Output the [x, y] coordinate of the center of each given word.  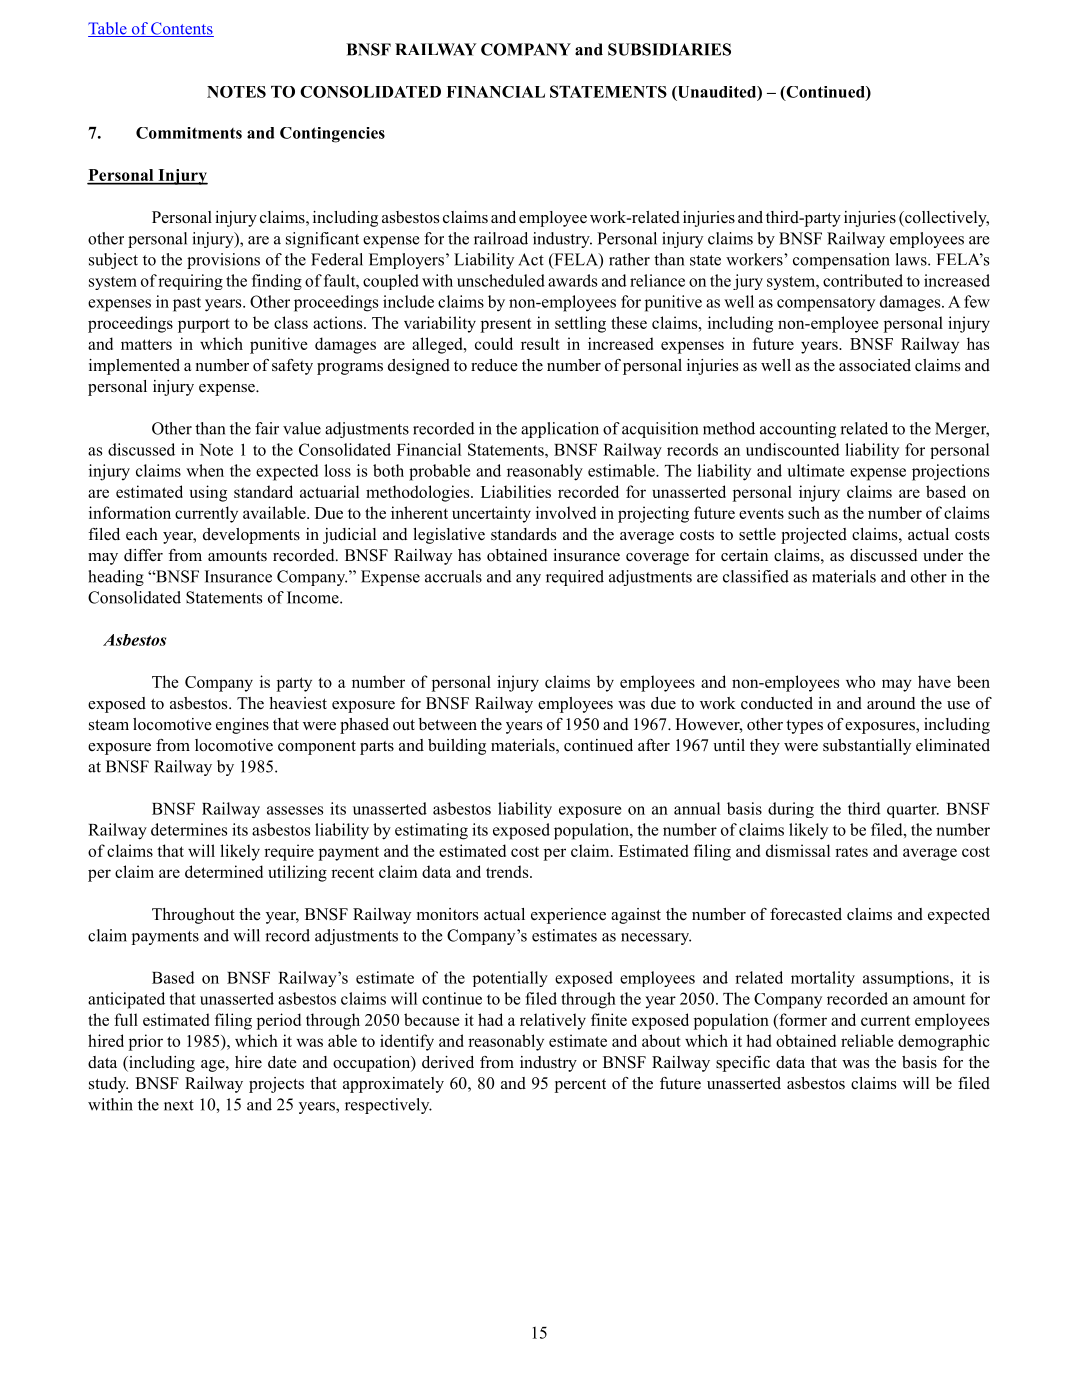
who [860, 681]
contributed [863, 280]
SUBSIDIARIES [669, 49]
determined [224, 871]
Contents [181, 29]
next [179, 1105]
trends [508, 871]
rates [851, 851]
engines [242, 726]
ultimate [815, 470]
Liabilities [516, 491]
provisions [223, 261]
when [205, 470]
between [448, 724]
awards [572, 280]
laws [912, 259]
